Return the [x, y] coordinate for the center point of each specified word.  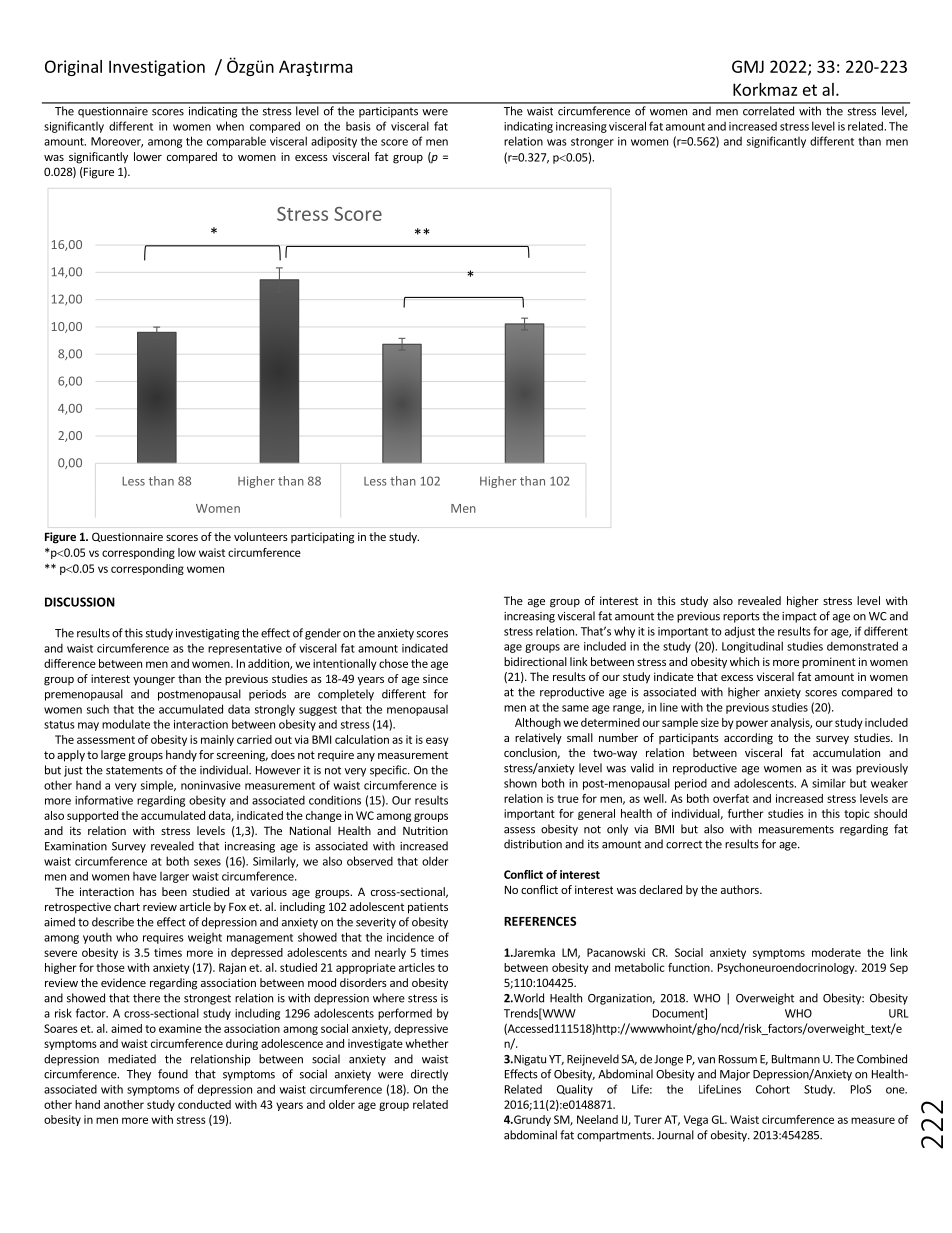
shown [520, 783]
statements [134, 770]
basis [358, 126]
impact [799, 617]
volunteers [261, 536]
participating [322, 538]
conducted [204, 1104]
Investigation [157, 68]
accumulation [846, 752]
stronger [592, 143]
